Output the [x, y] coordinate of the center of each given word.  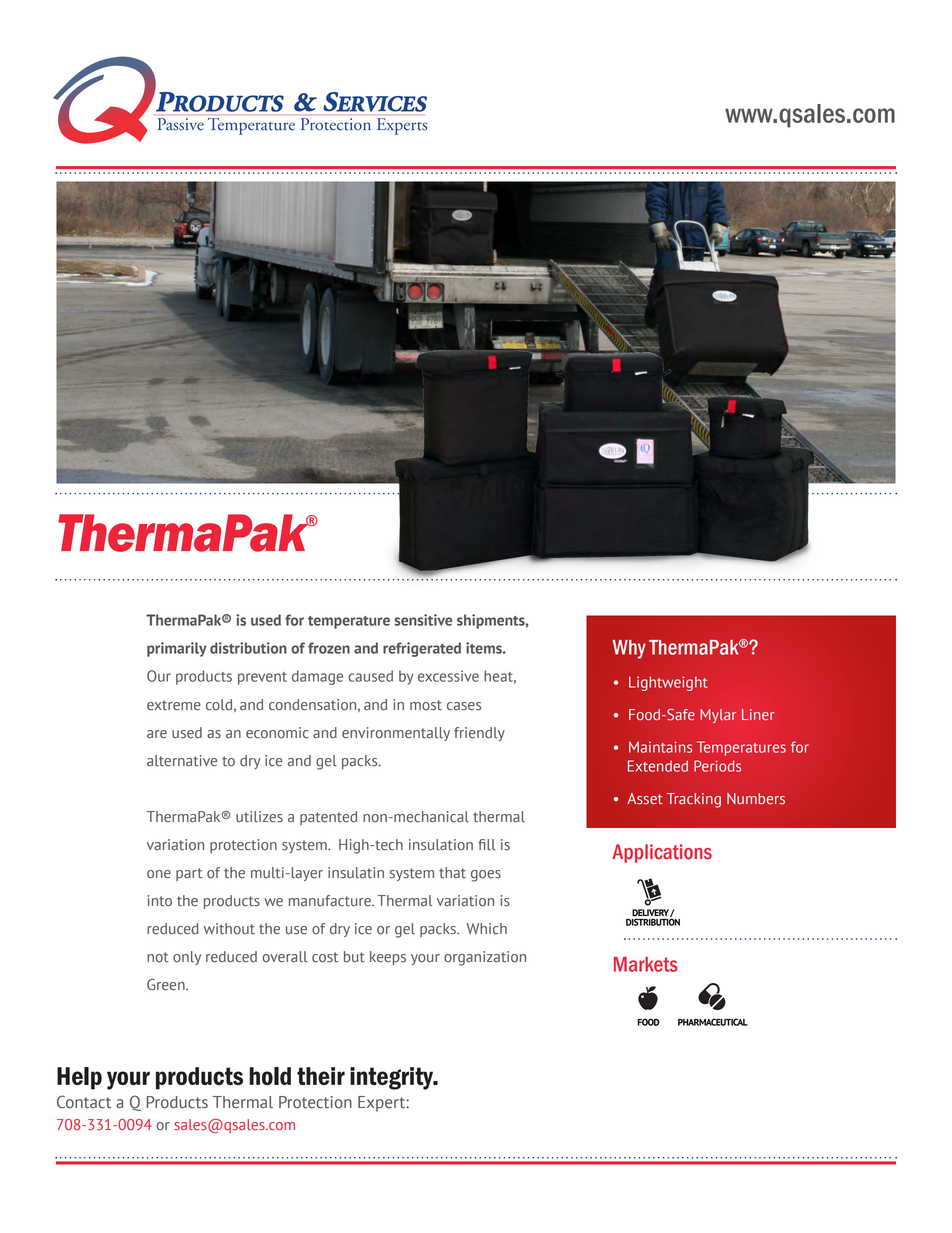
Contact [84, 1102]
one [159, 874]
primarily [177, 649]
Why [629, 649]
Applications [662, 853]
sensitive [423, 620]
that [452, 873]
